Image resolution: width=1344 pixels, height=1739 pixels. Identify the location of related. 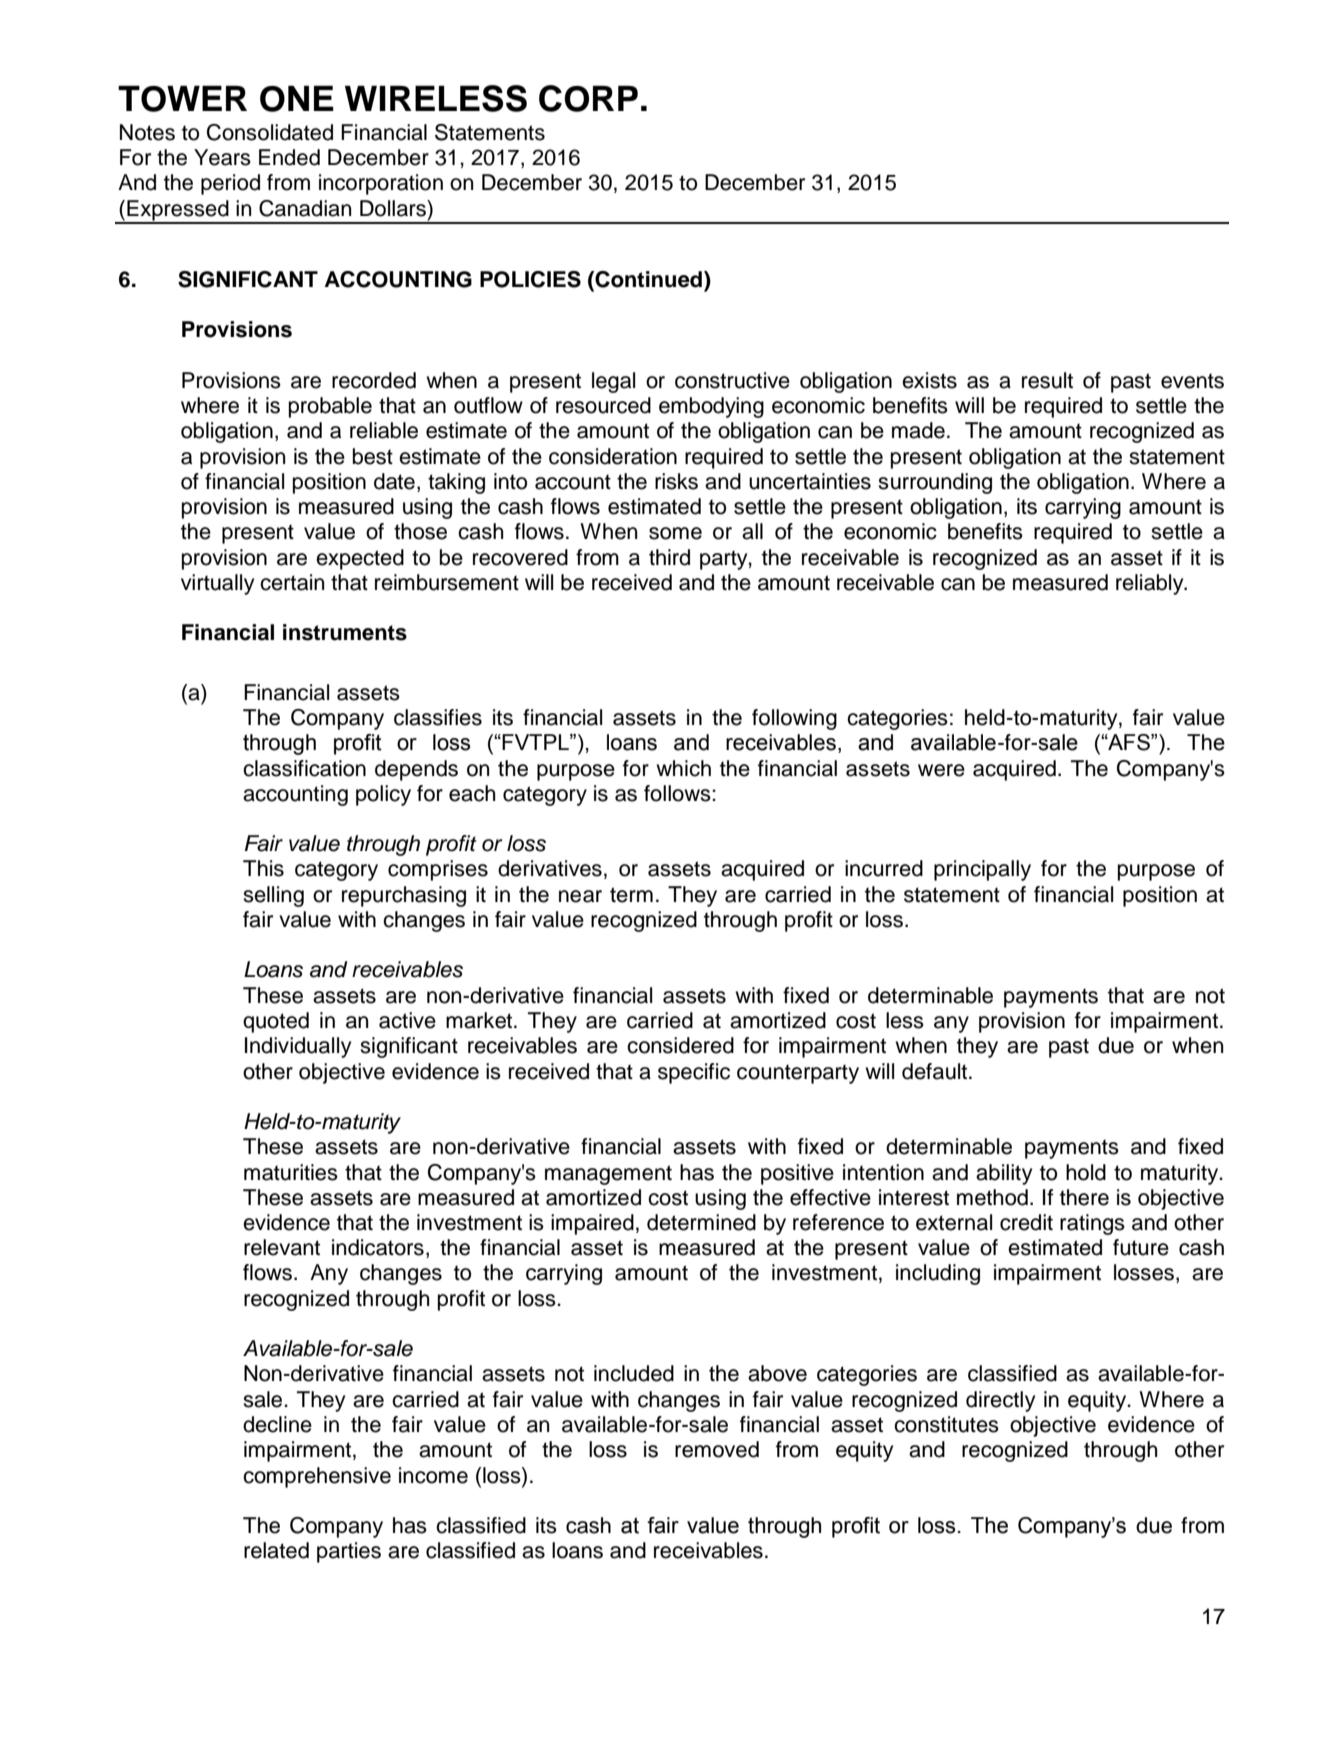
(276, 1550).
